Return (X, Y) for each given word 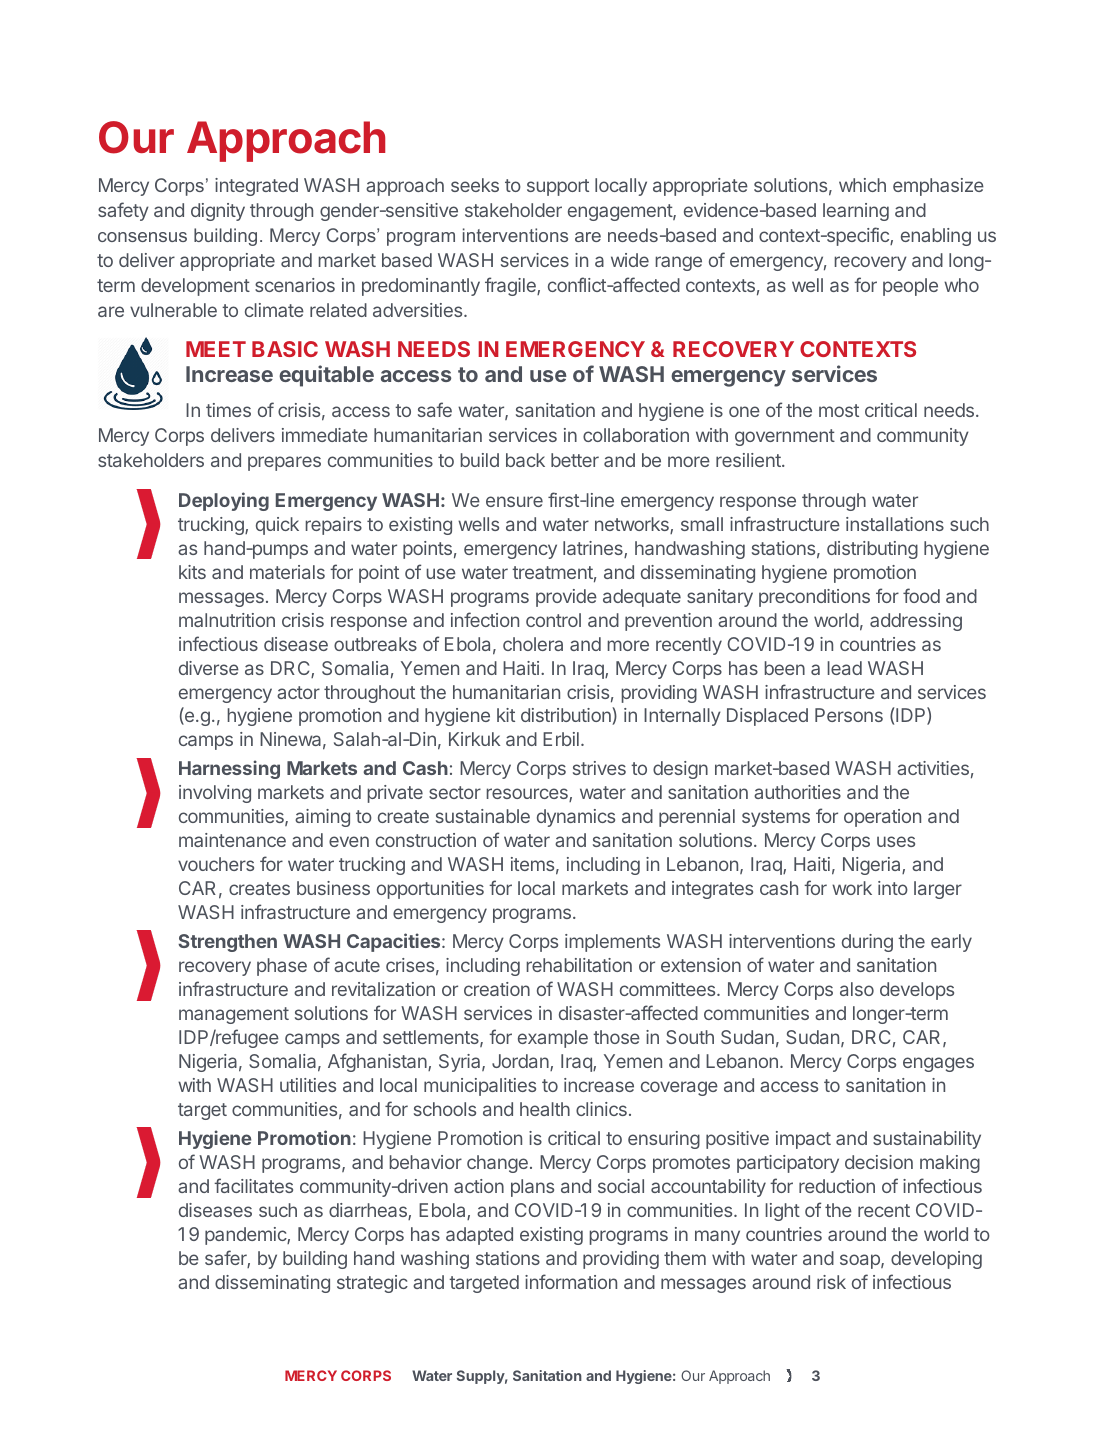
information (571, 1281)
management (234, 1015)
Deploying (224, 501)
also (857, 989)
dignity (218, 212)
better (575, 460)
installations (895, 524)
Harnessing (229, 769)
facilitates (253, 1185)
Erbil (561, 739)
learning (856, 212)
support (558, 187)
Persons (849, 715)
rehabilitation (579, 965)
